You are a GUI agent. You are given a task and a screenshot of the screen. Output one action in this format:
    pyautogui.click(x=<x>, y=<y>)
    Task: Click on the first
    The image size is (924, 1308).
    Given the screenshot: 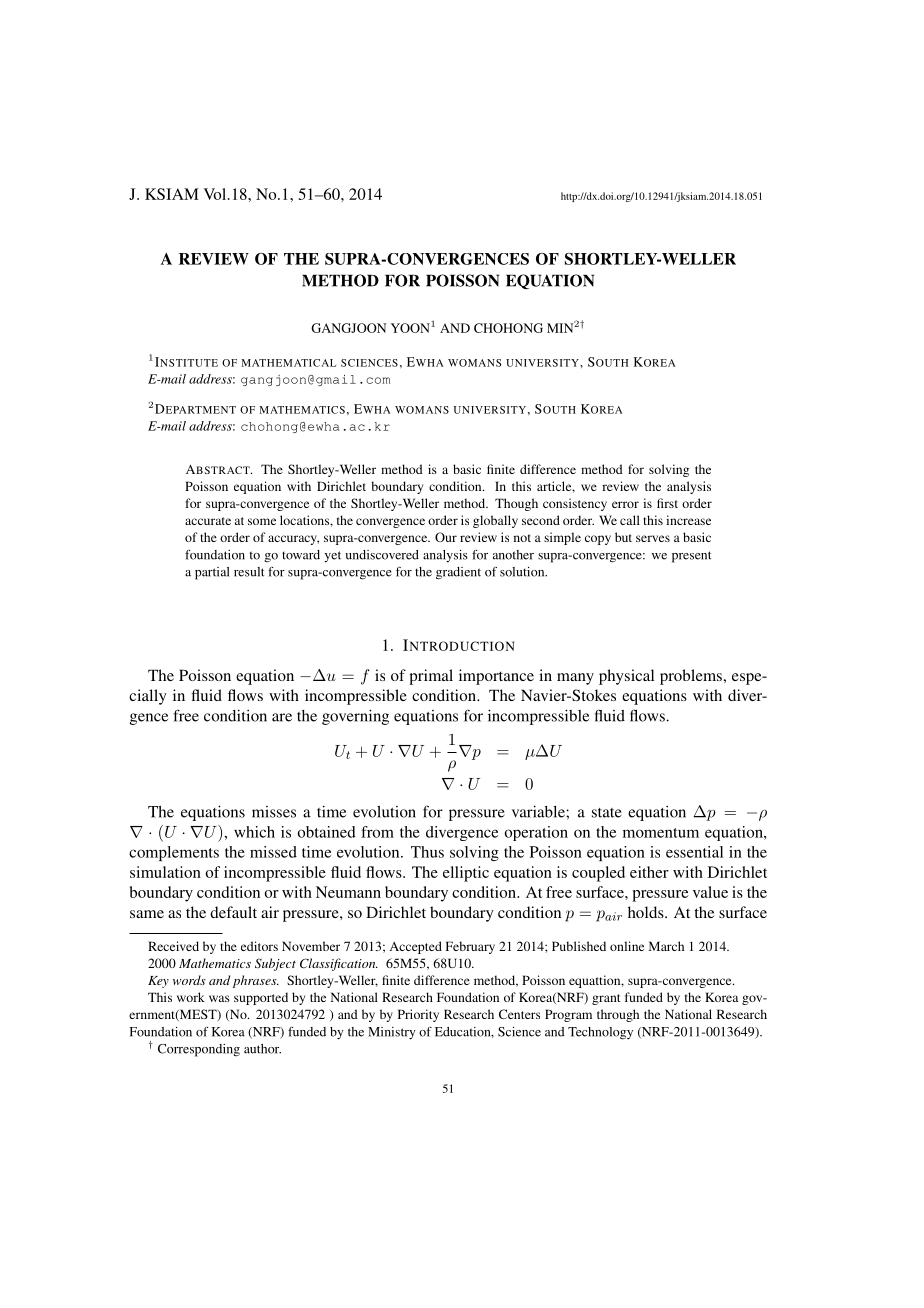 What is the action you would take?
    pyautogui.click(x=667, y=503)
